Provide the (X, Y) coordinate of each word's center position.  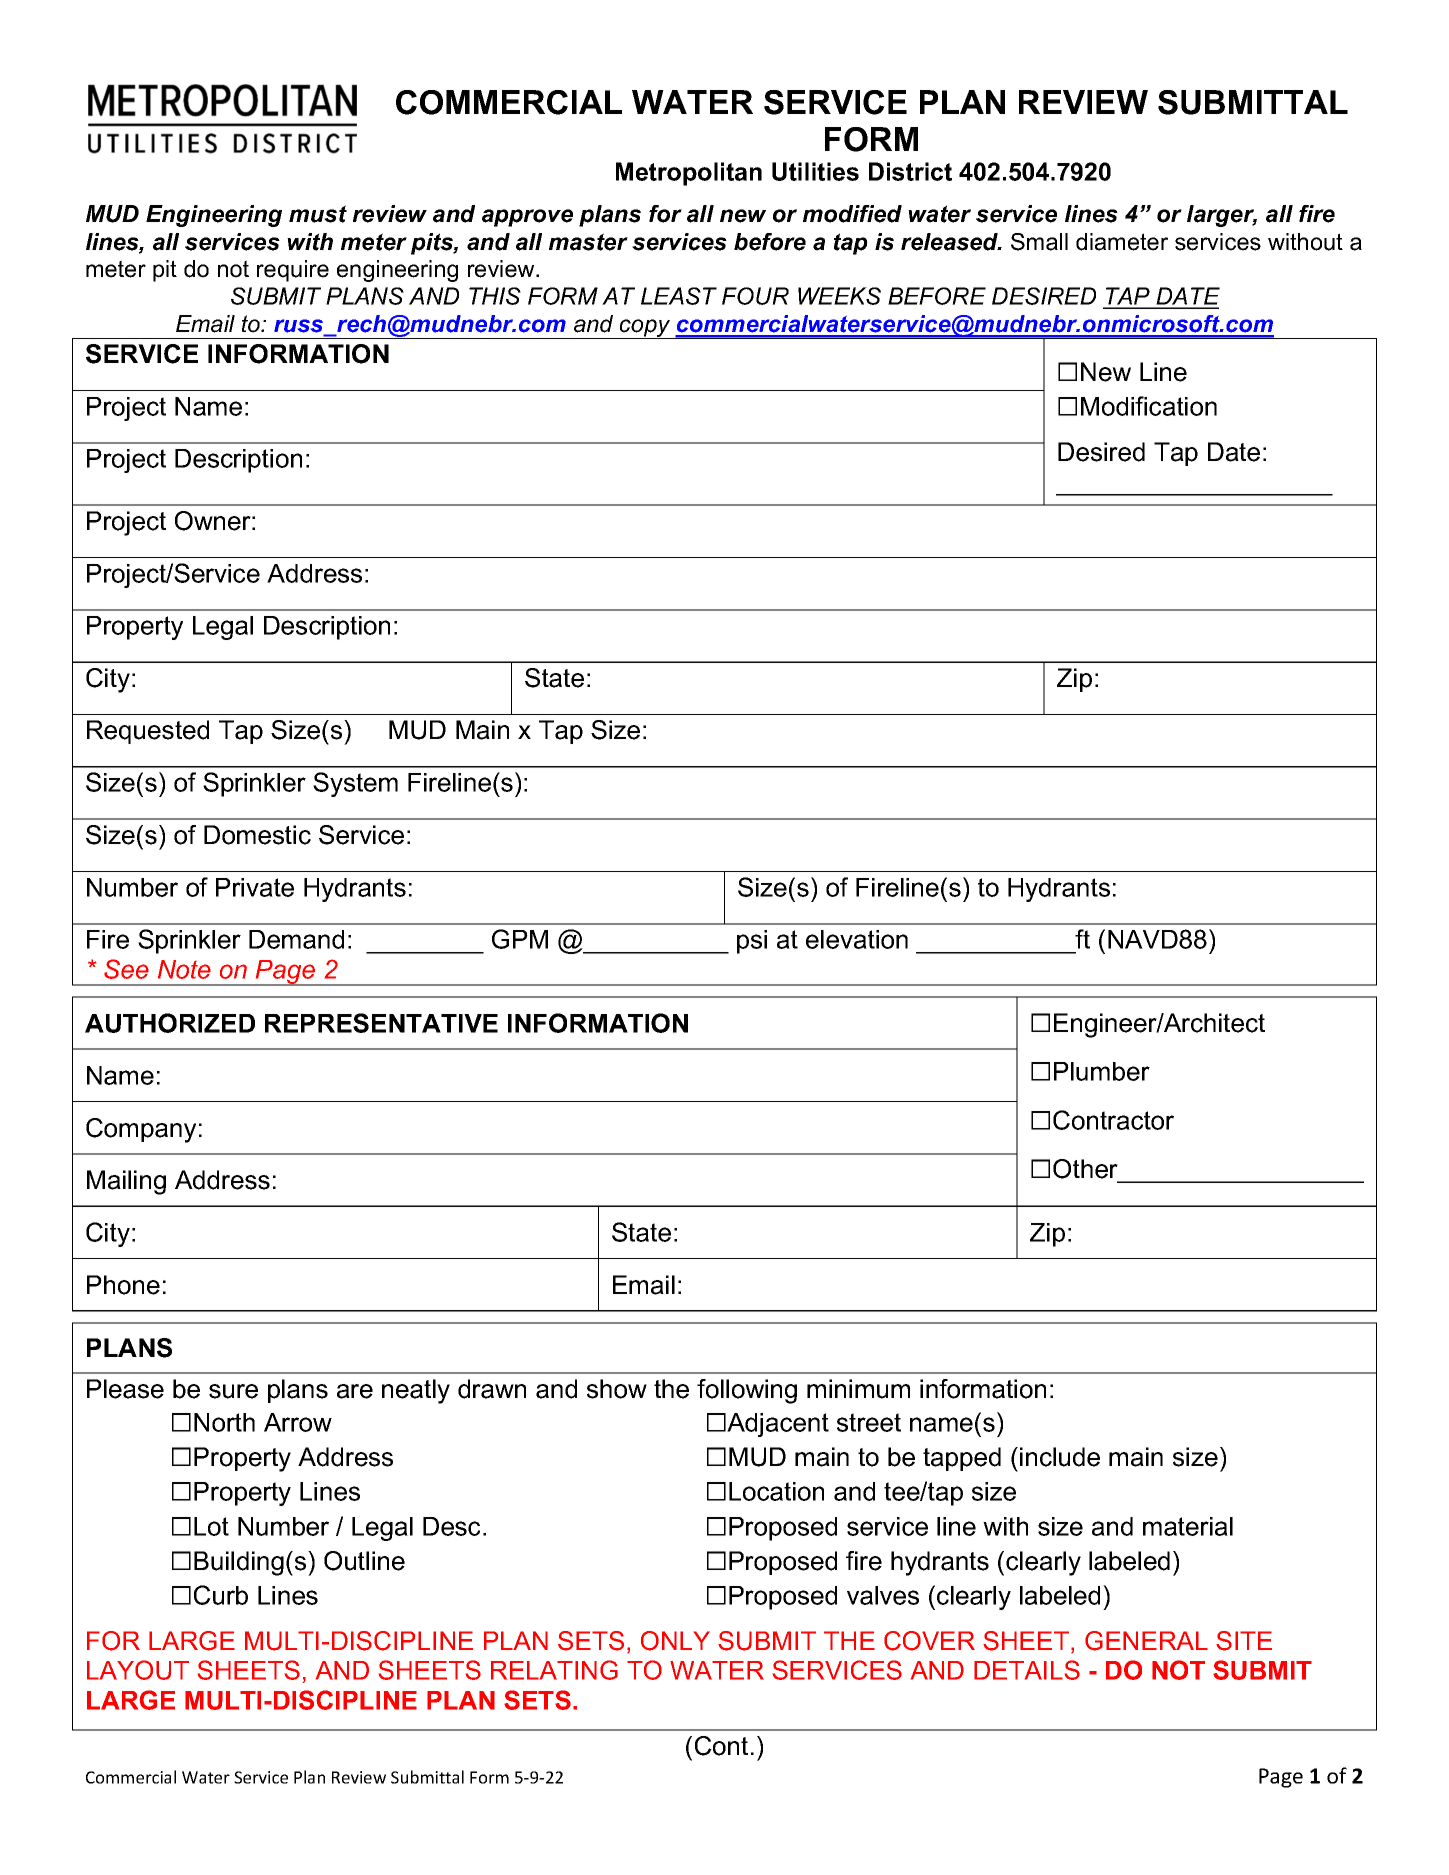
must (318, 214)
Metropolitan (689, 174)
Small (1039, 242)
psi (752, 942)
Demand (296, 939)
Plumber (1102, 1071)
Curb (221, 1595)
